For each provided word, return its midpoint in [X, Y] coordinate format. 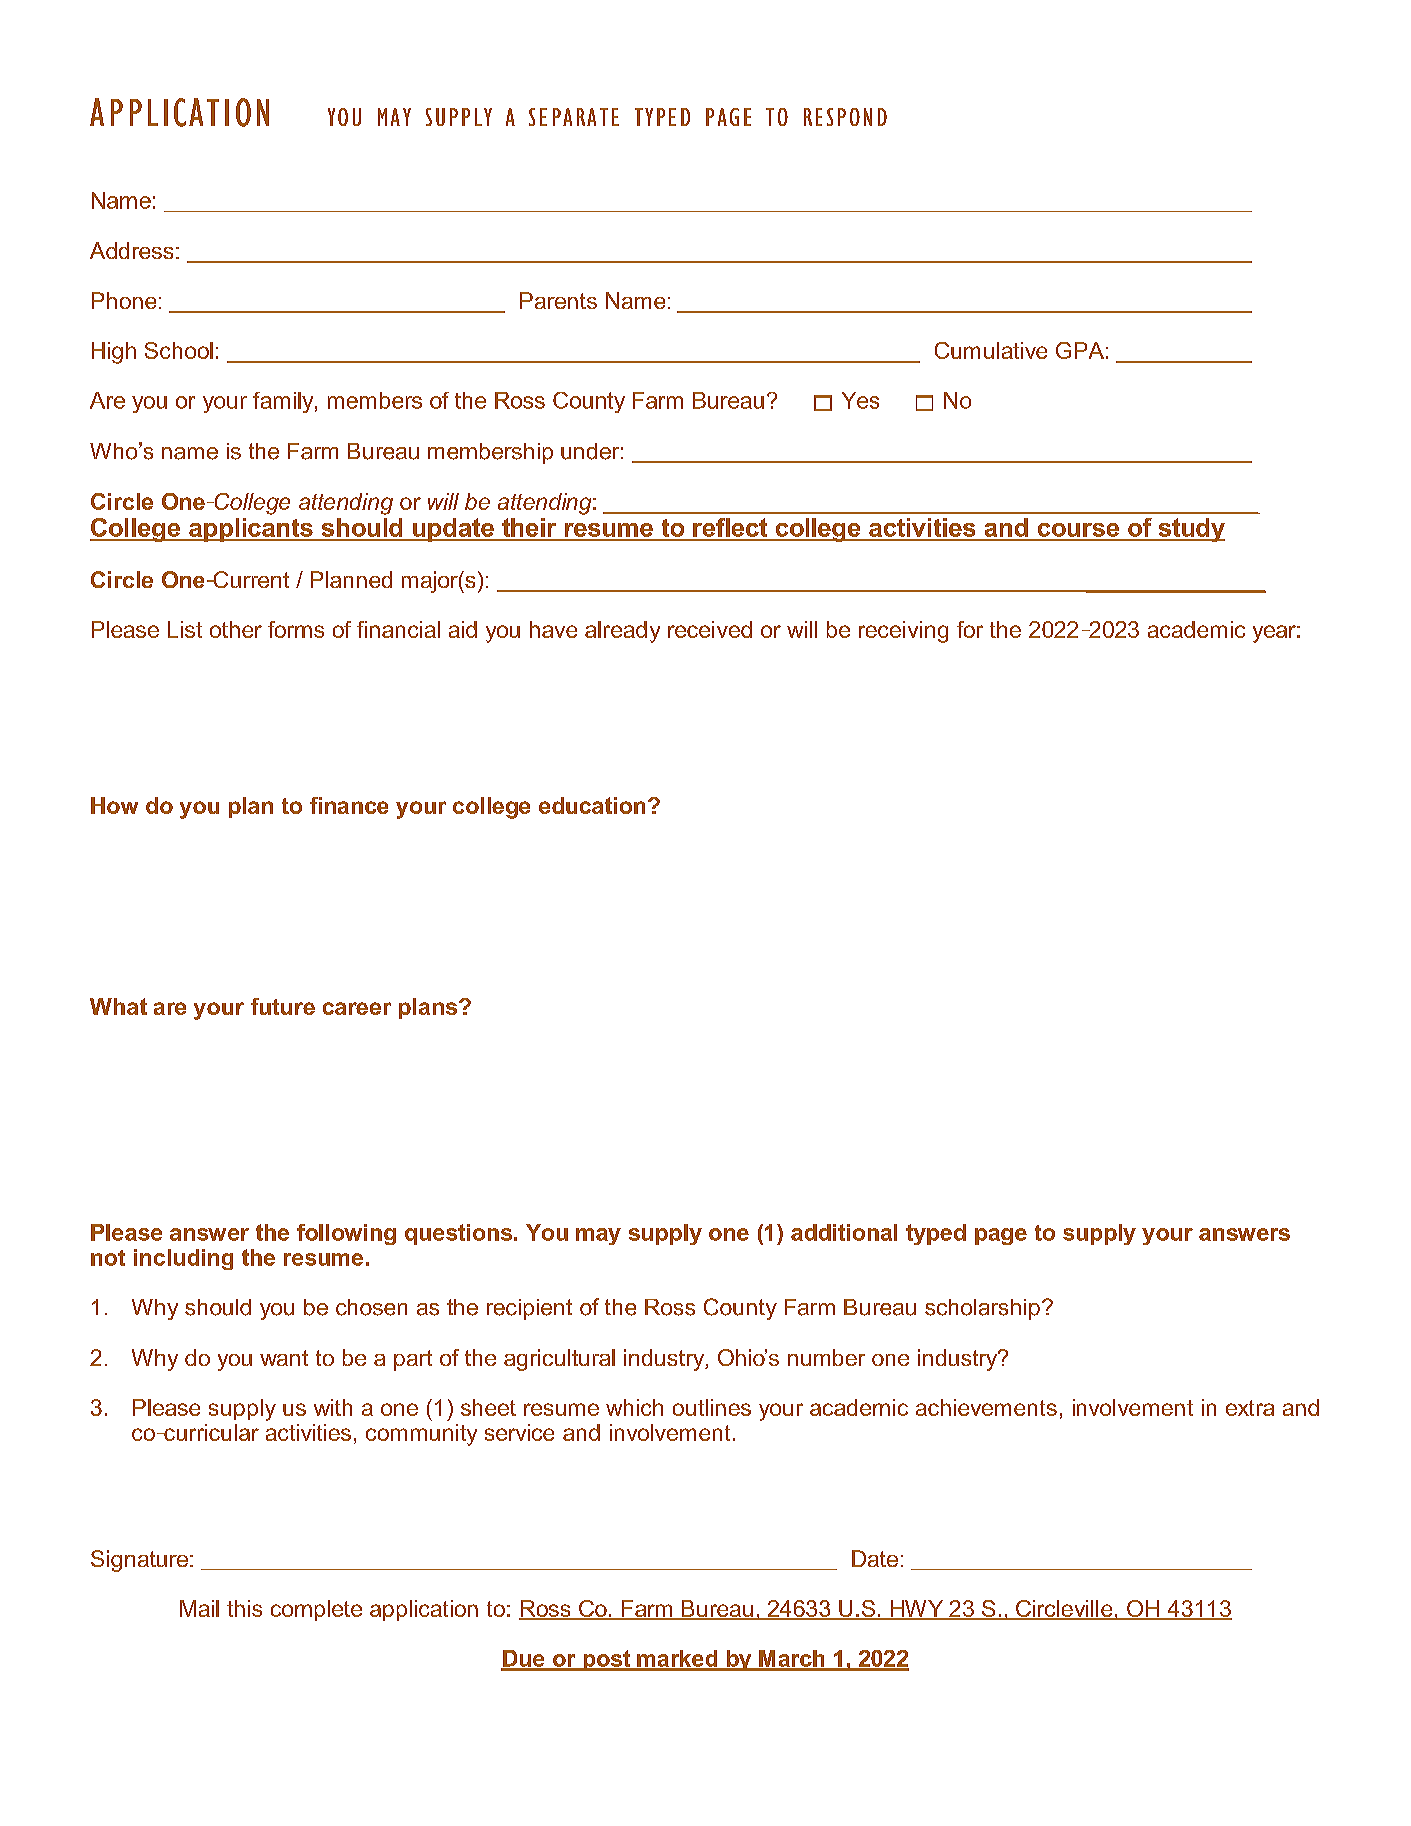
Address [131, 250]
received [710, 629]
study [1190, 530]
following [346, 1234]
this [244, 1608]
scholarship [982, 1309]
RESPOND [845, 117]
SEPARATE [574, 117]
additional [844, 1232]
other [236, 629]
